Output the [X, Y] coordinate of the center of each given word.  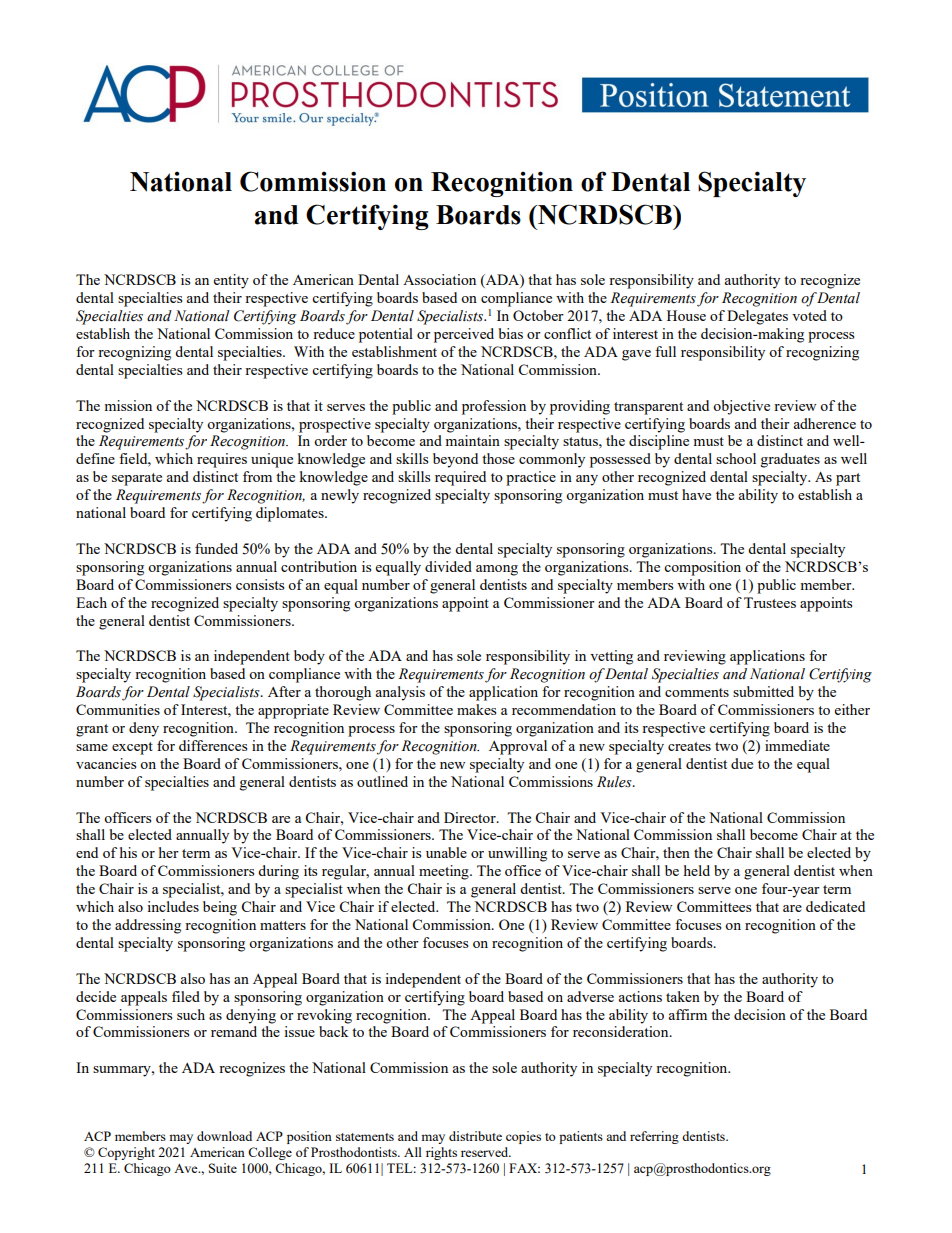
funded [216, 548]
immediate [797, 745]
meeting [445, 872]
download [224, 1136]
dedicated [835, 906]
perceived [464, 335]
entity [231, 281]
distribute [475, 1136]
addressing [148, 926]
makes [476, 709]
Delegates [757, 317]
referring [654, 1137]
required [460, 478]
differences [213, 745]
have [696, 494]
